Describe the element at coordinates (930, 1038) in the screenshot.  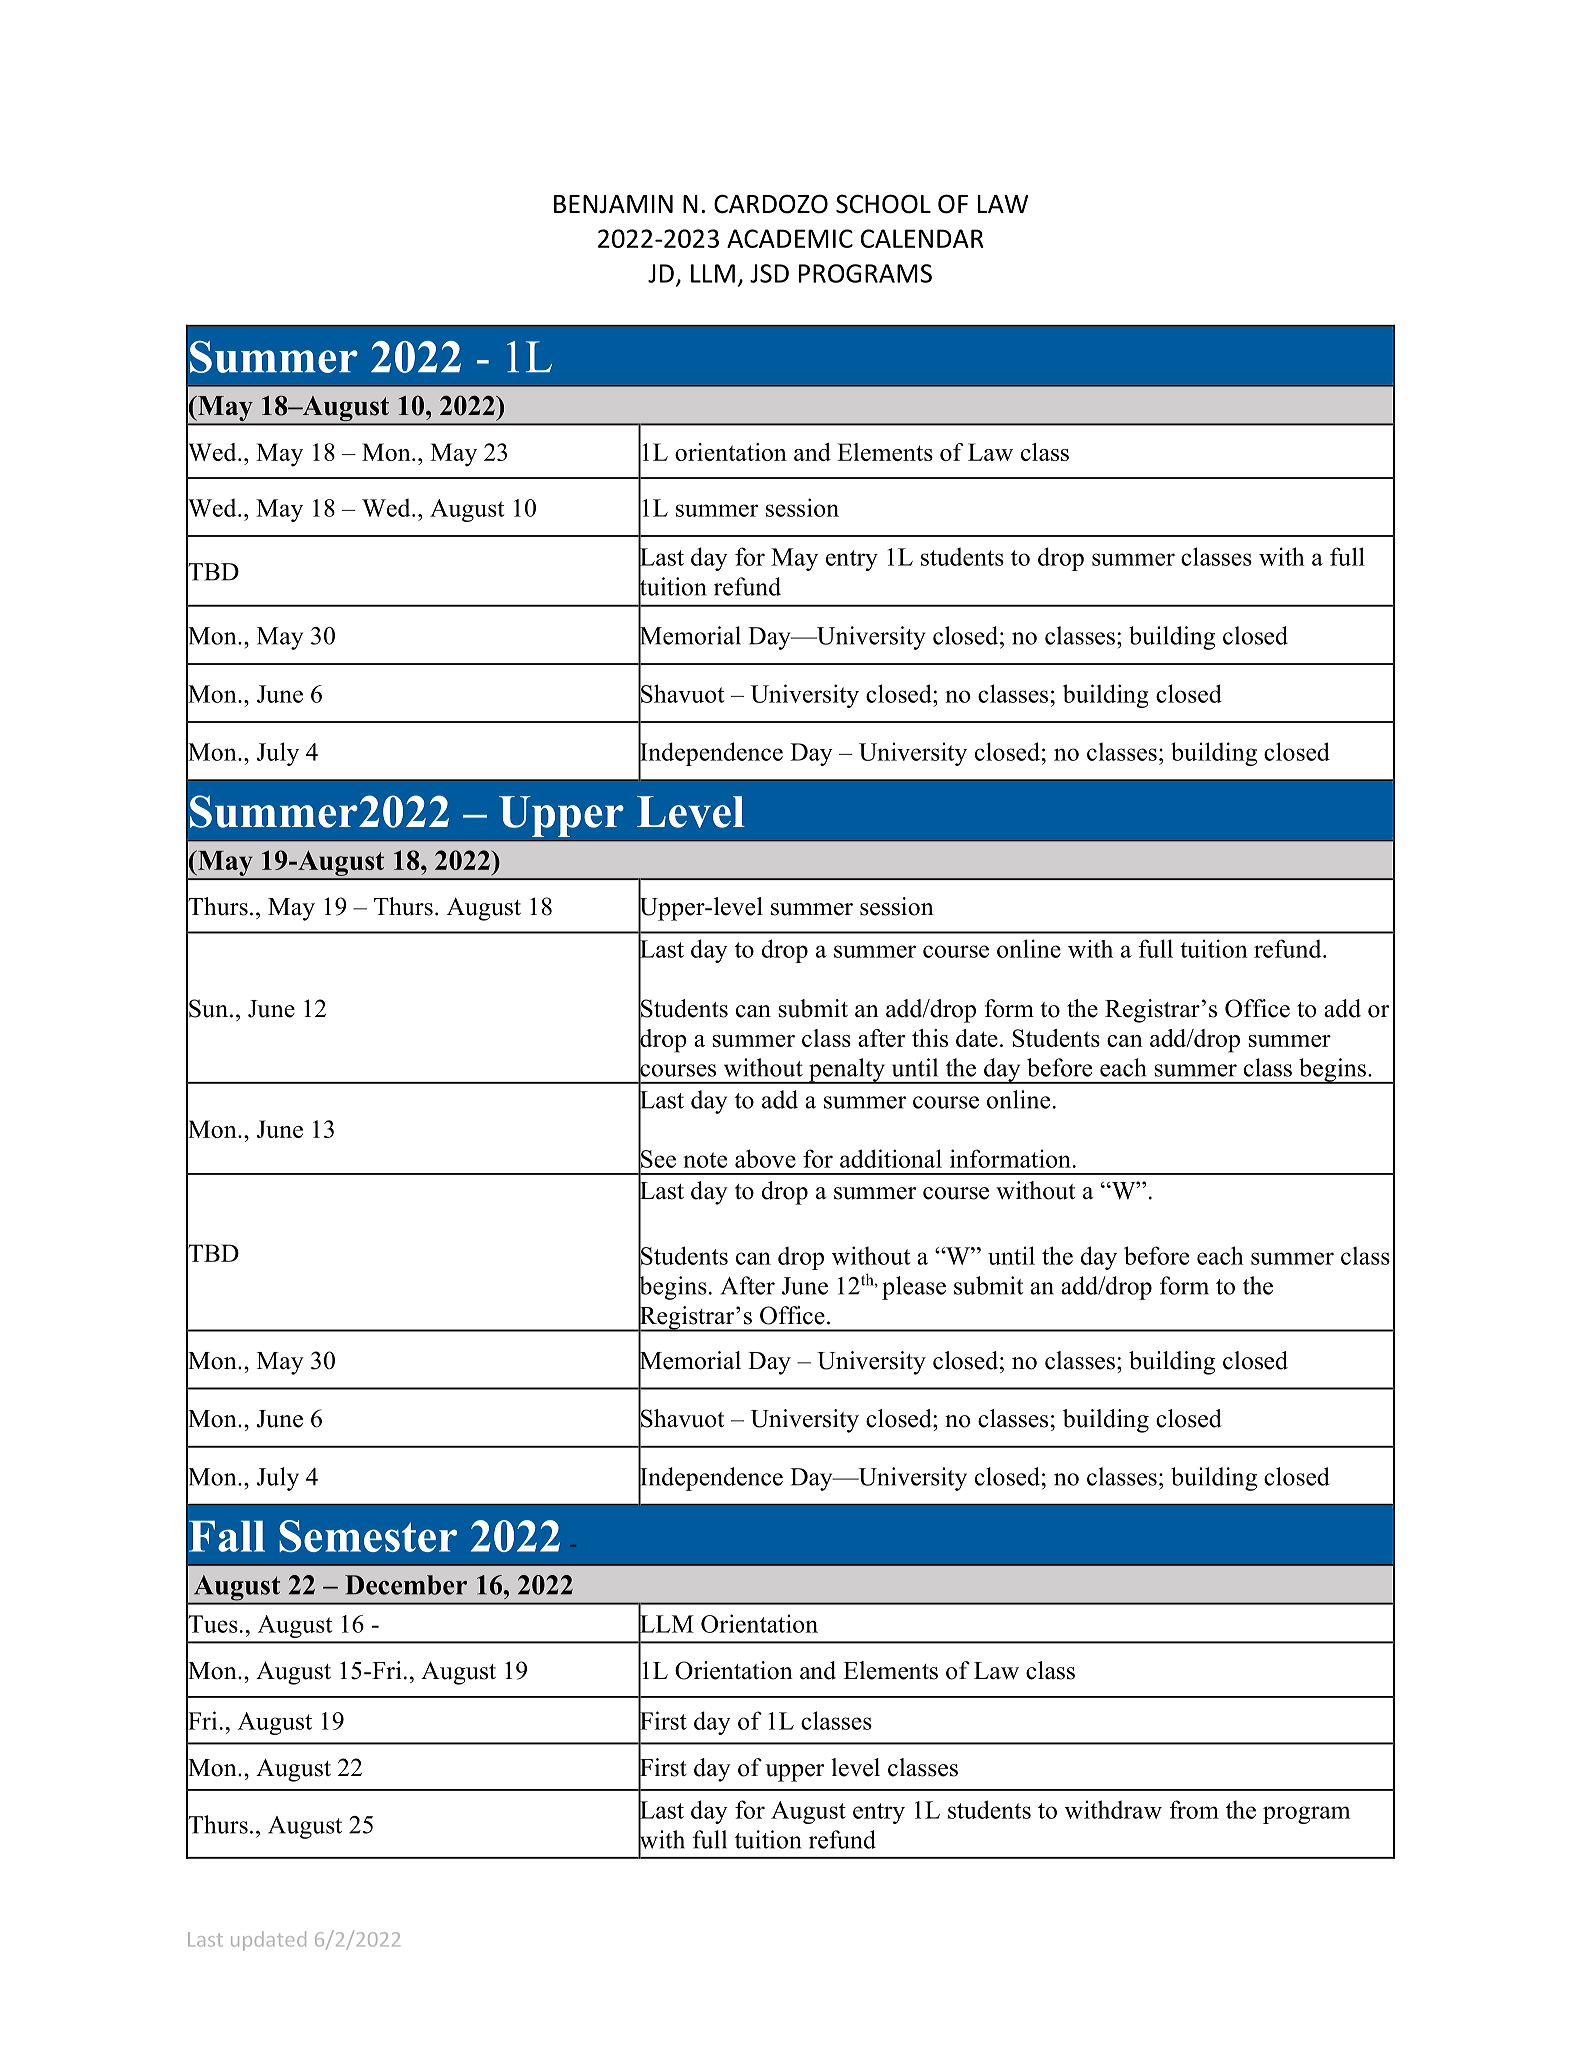
I see `this` at that location.
